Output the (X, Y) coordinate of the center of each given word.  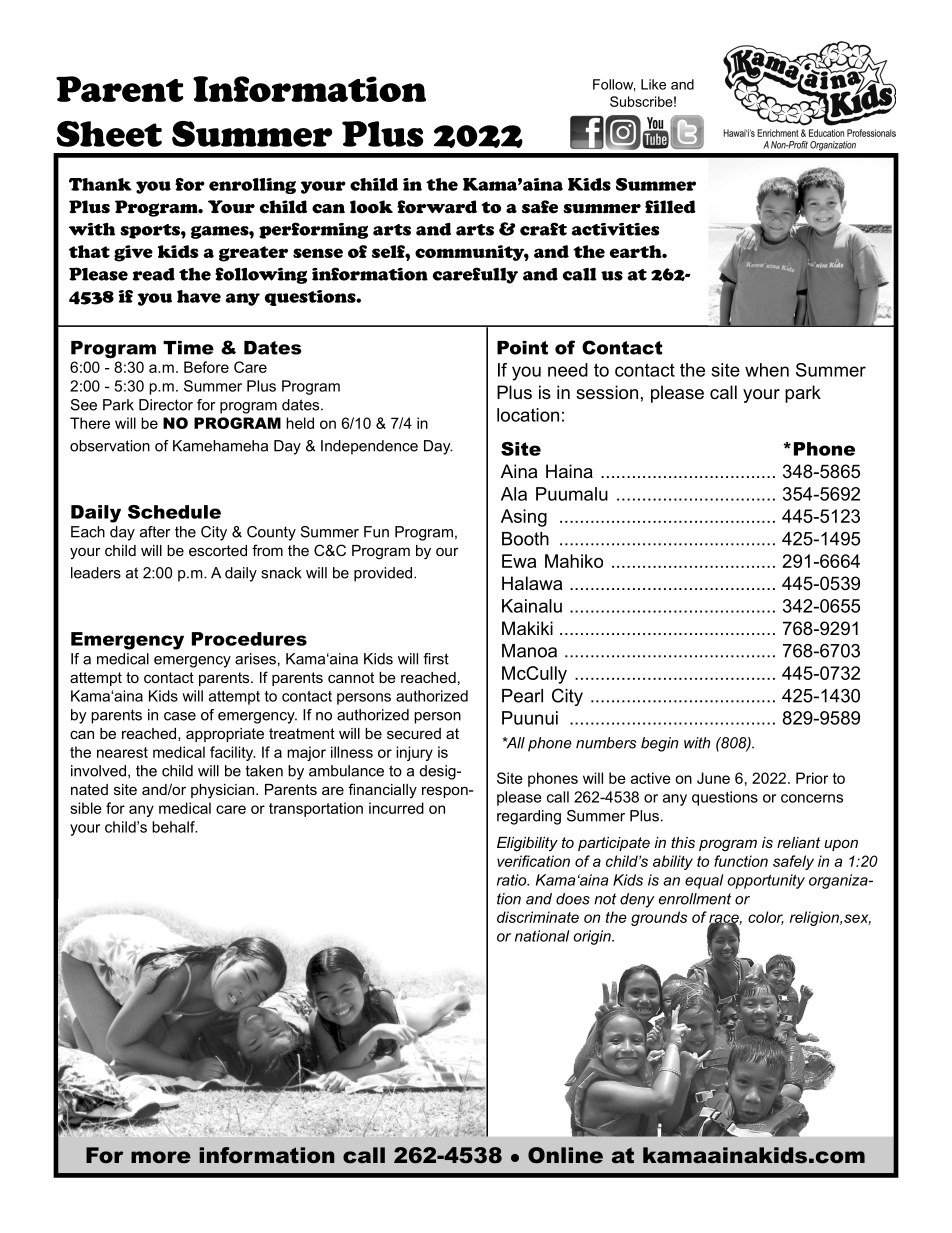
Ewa (519, 561)
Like (653, 84)
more (161, 1157)
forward (437, 207)
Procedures (249, 639)
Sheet (109, 134)
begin (659, 744)
